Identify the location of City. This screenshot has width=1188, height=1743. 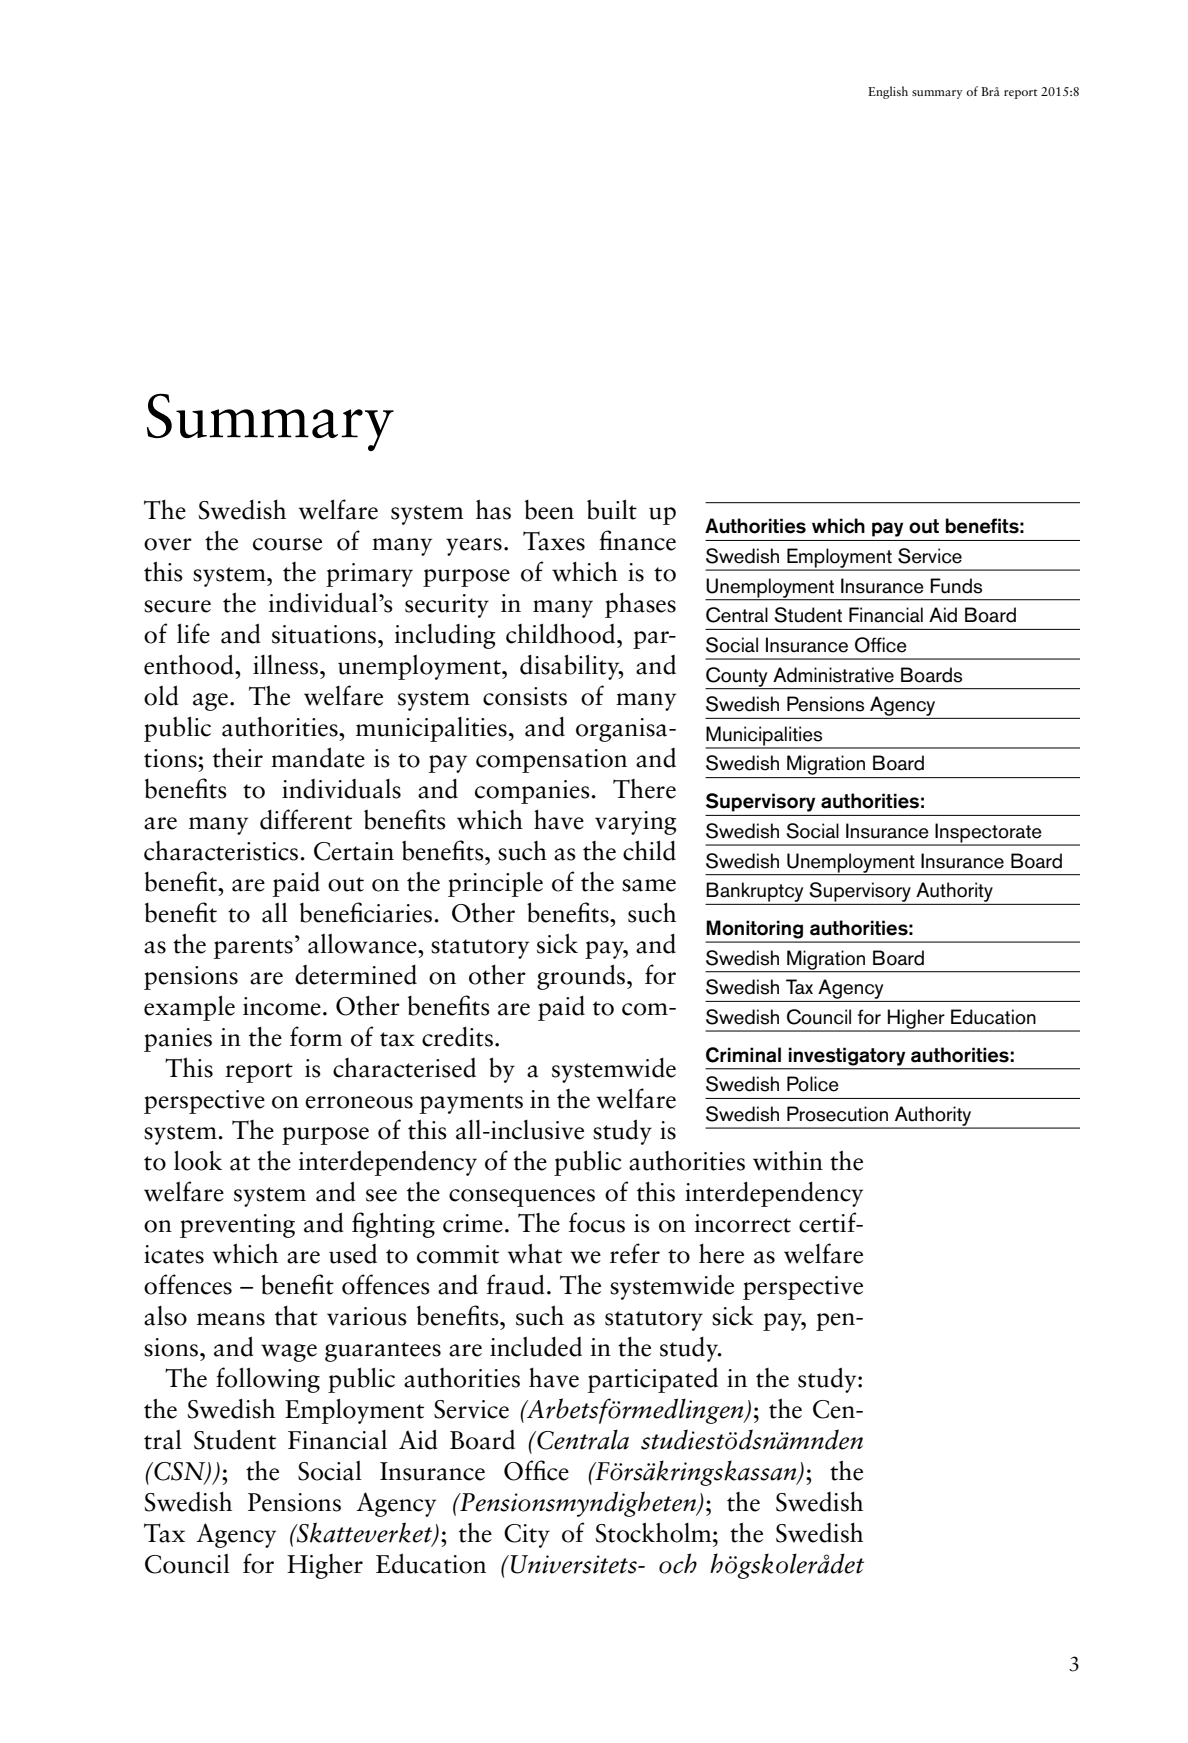
(527, 1536).
